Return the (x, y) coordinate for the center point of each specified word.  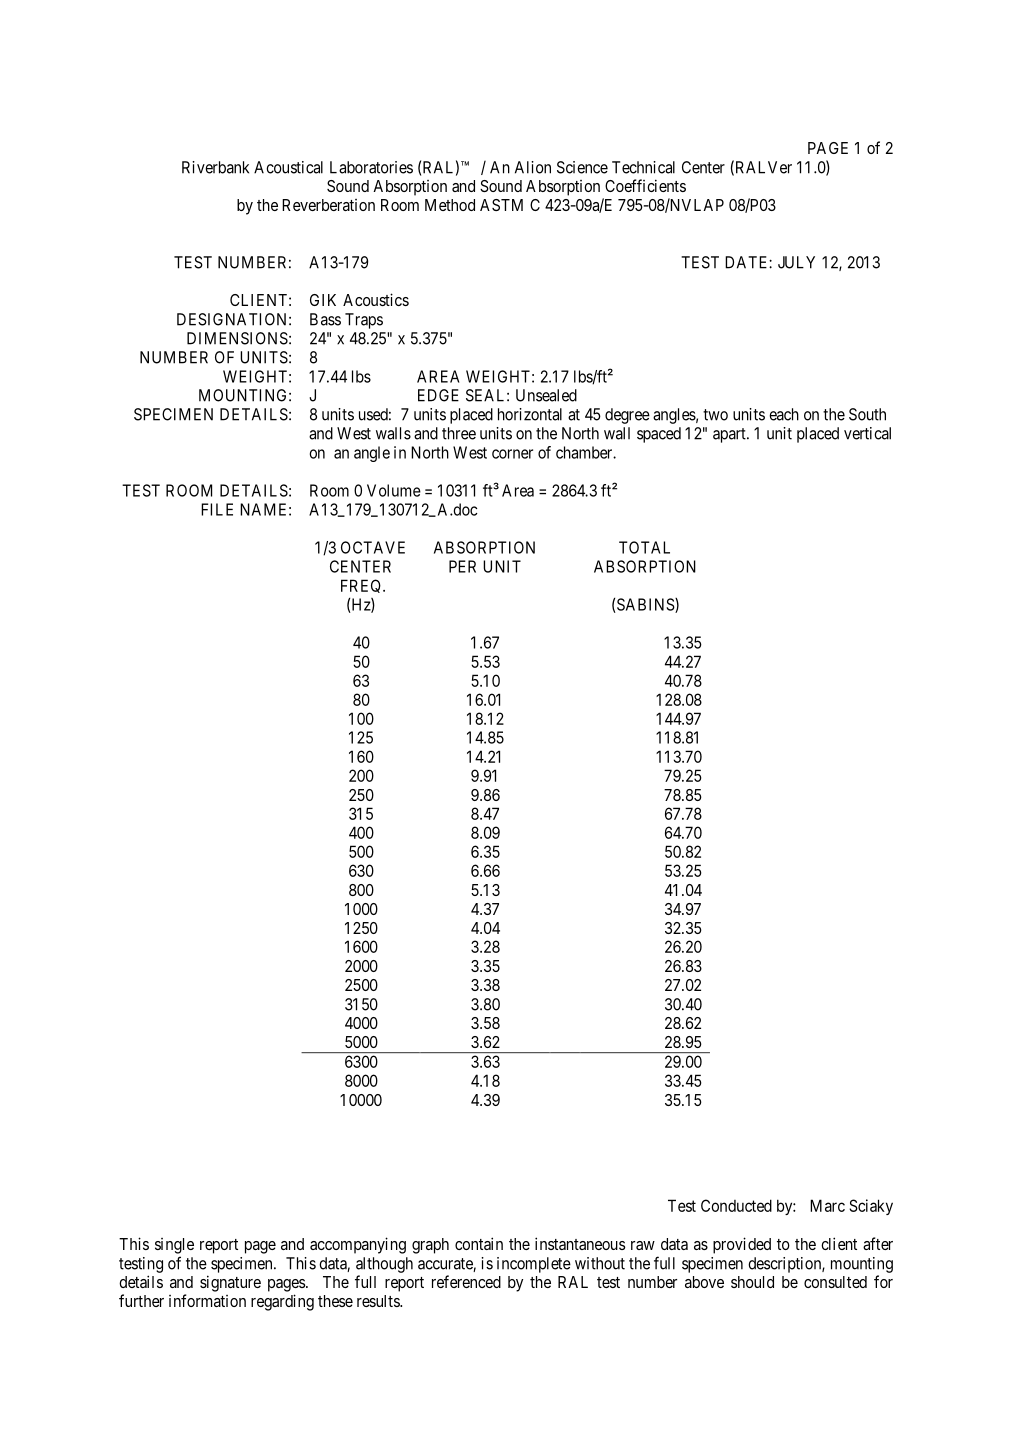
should (752, 1282)
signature (230, 1283)
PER (462, 566)
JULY (796, 262)
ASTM (501, 205)
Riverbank (215, 167)
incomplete (534, 1265)
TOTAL (644, 547)
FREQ (362, 586)
